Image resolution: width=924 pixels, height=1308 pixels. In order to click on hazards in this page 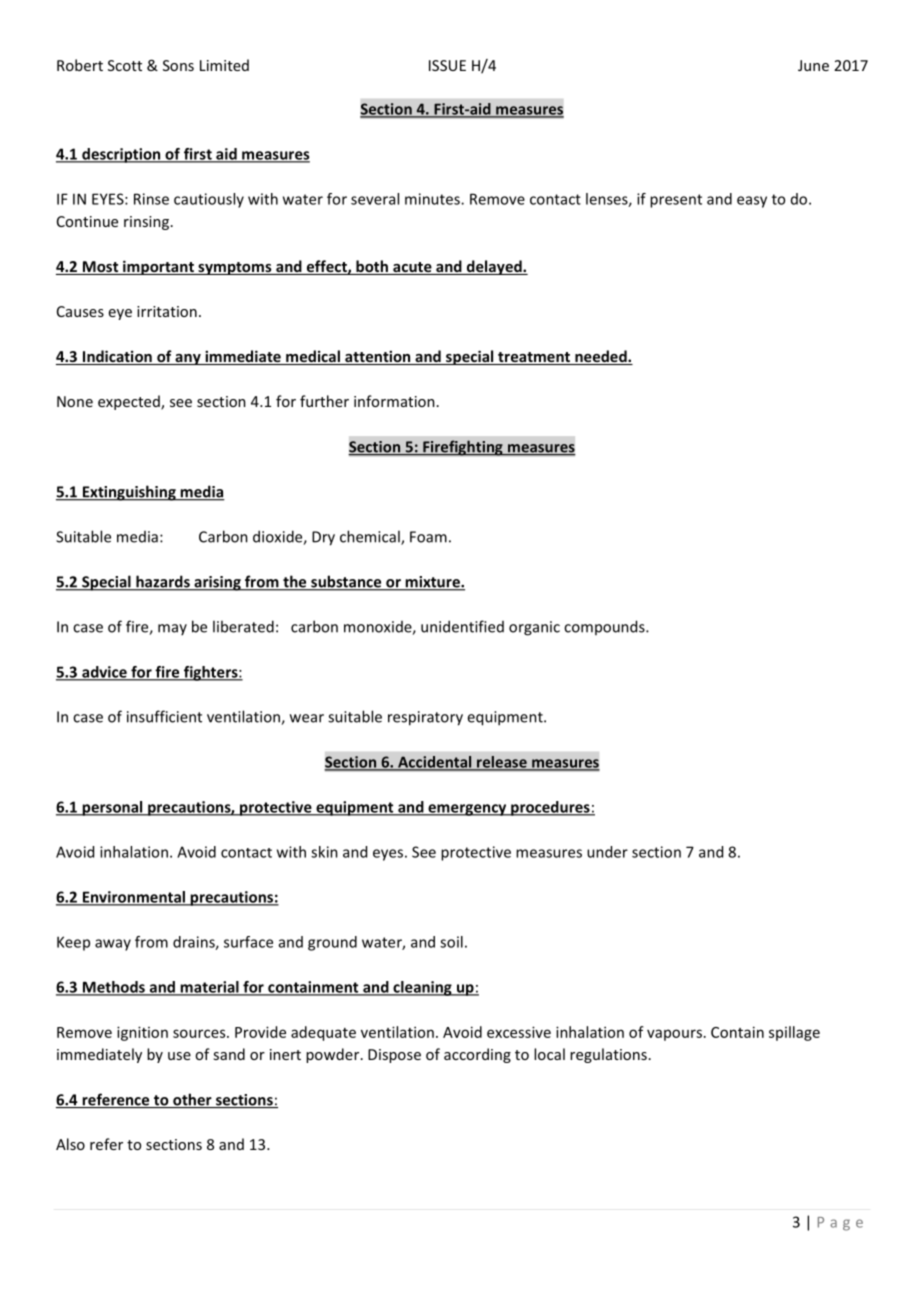, I will do `click(163, 582)`.
